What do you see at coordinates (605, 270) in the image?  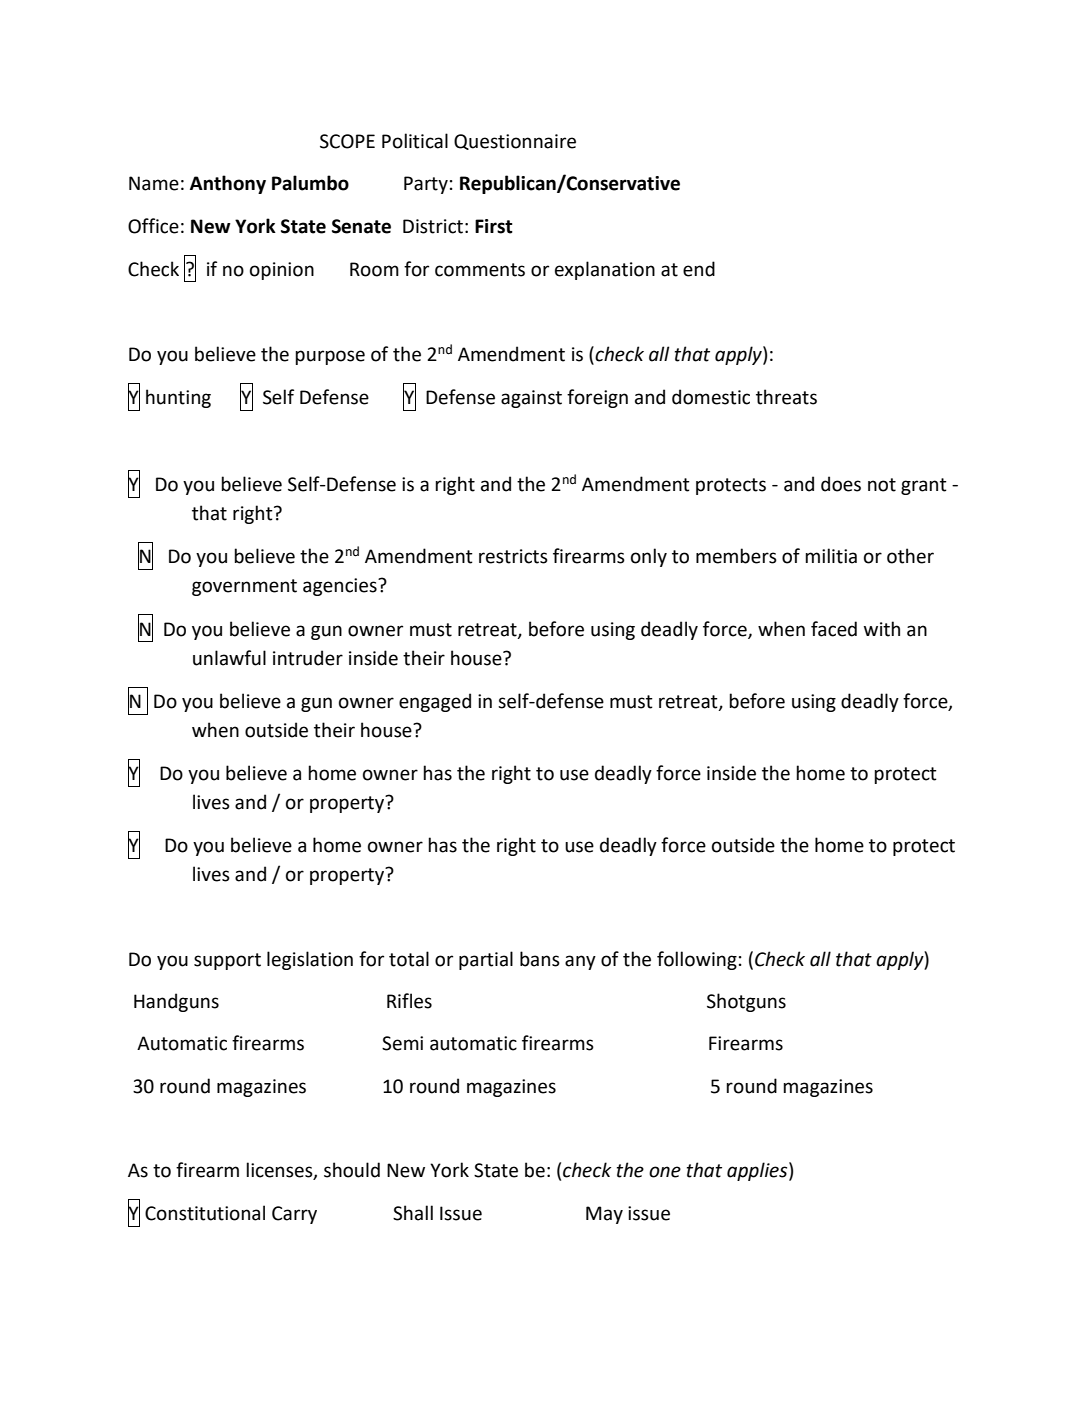 I see `explanation` at bounding box center [605, 270].
